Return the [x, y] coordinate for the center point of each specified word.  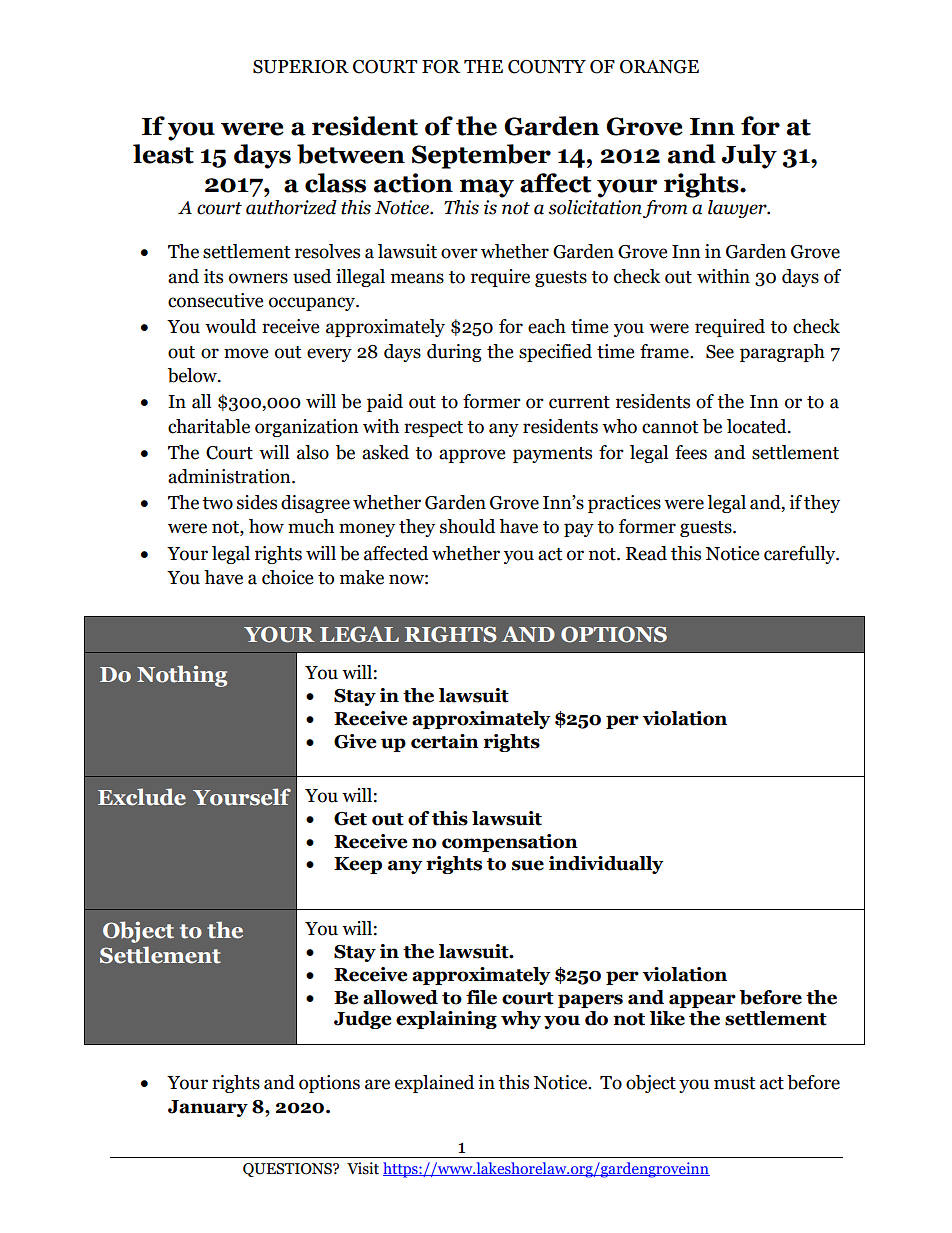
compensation [510, 843]
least [163, 154]
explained [434, 1084]
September [481, 156]
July [749, 156]
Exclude [142, 797]
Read [646, 553]
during [454, 353]
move [246, 353]
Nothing [182, 676]
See [720, 352]
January [208, 1108]
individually [606, 865]
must [734, 1083]
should [467, 526]
